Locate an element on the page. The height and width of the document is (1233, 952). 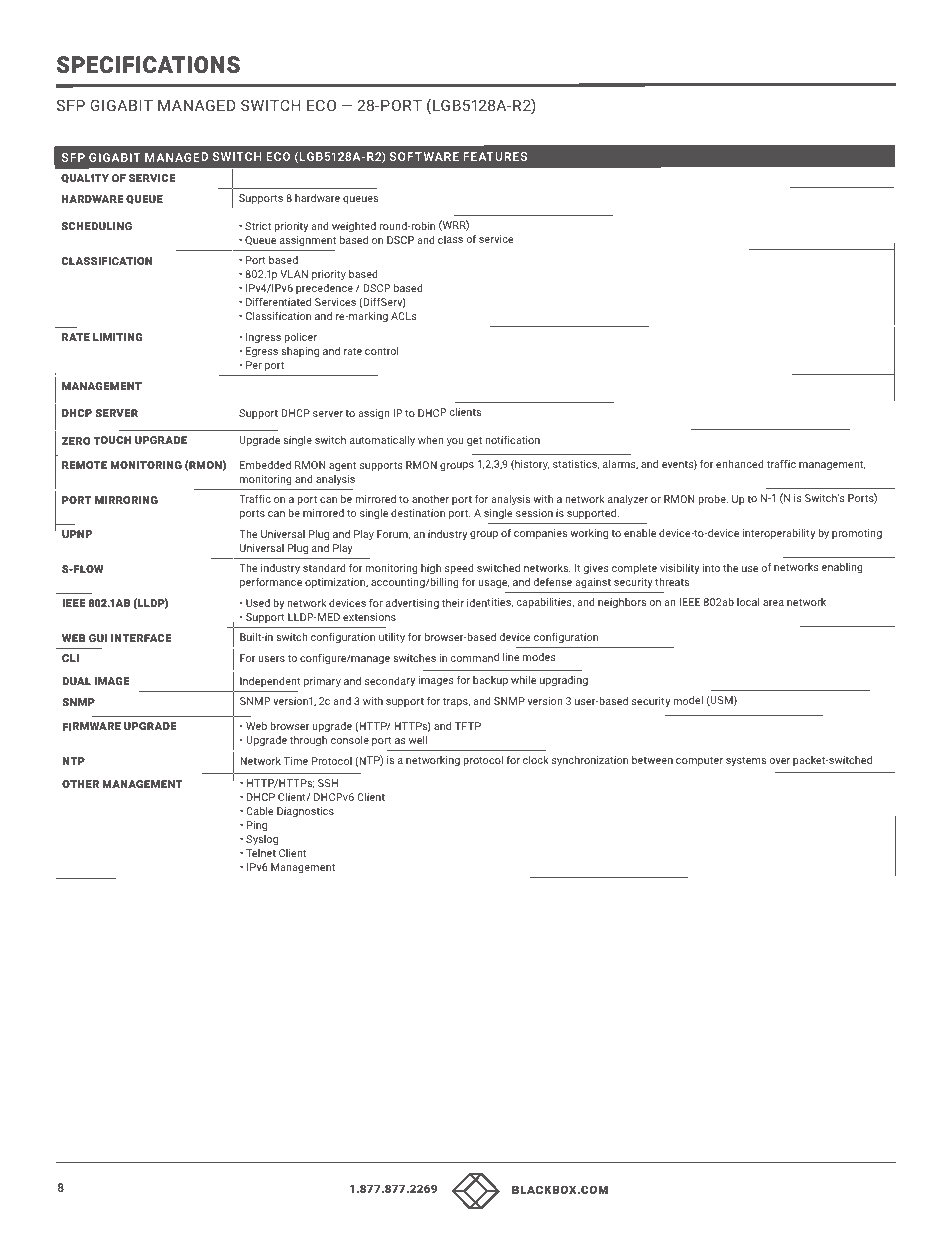
Used is located at coordinates (258, 603).
